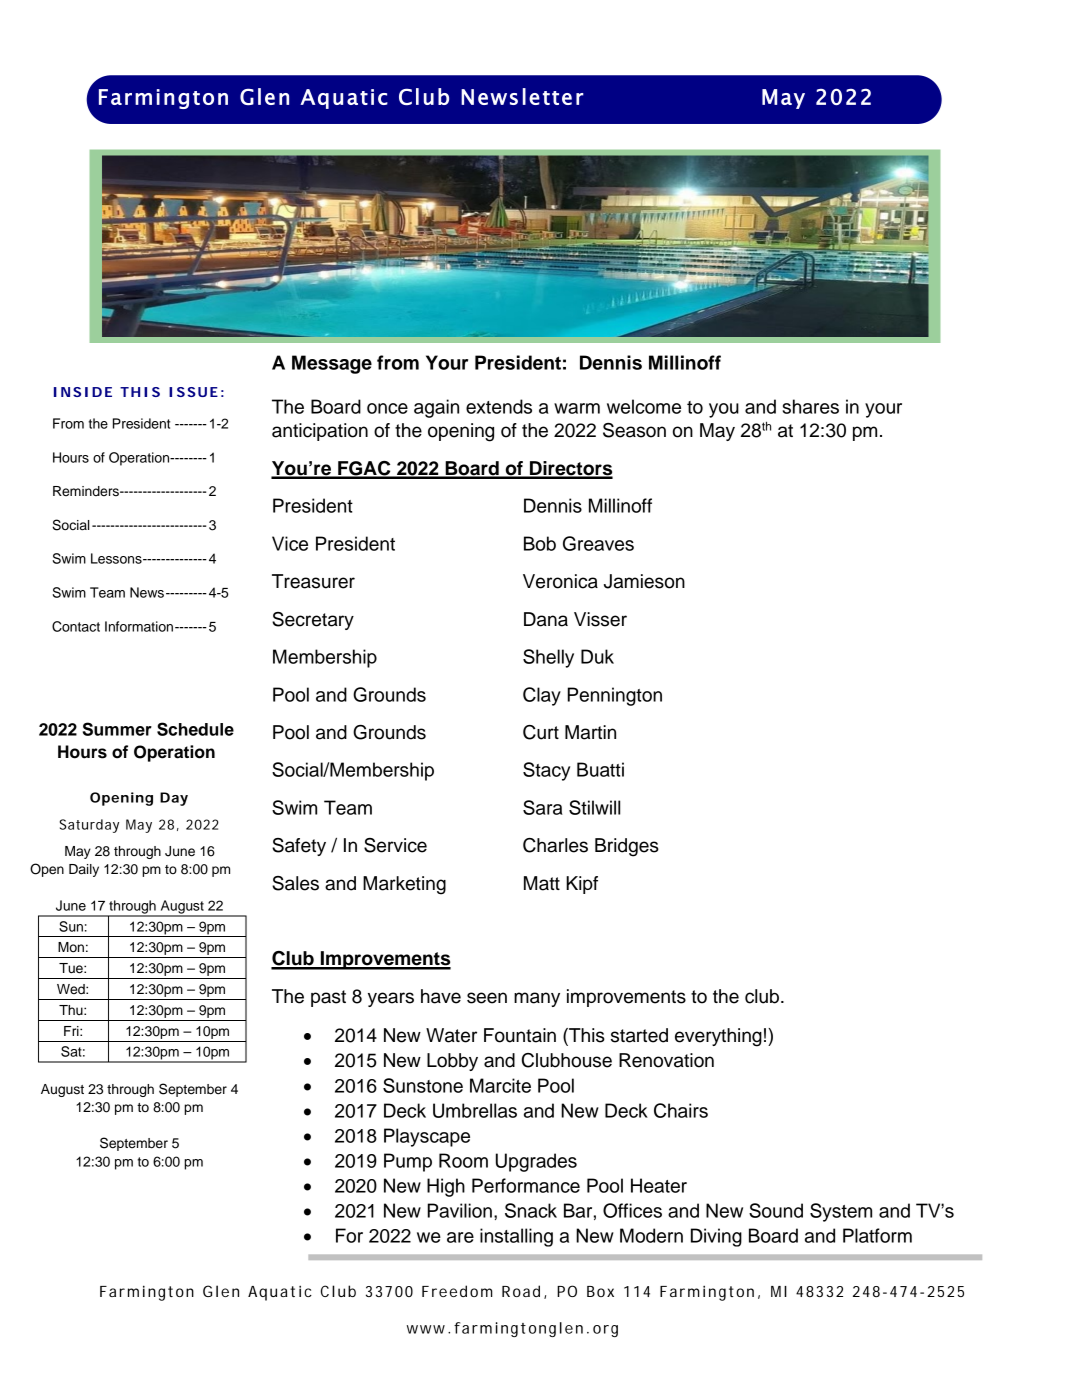  What do you see at coordinates (627, 847) in the screenshot?
I see `Bridges` at bounding box center [627, 847].
